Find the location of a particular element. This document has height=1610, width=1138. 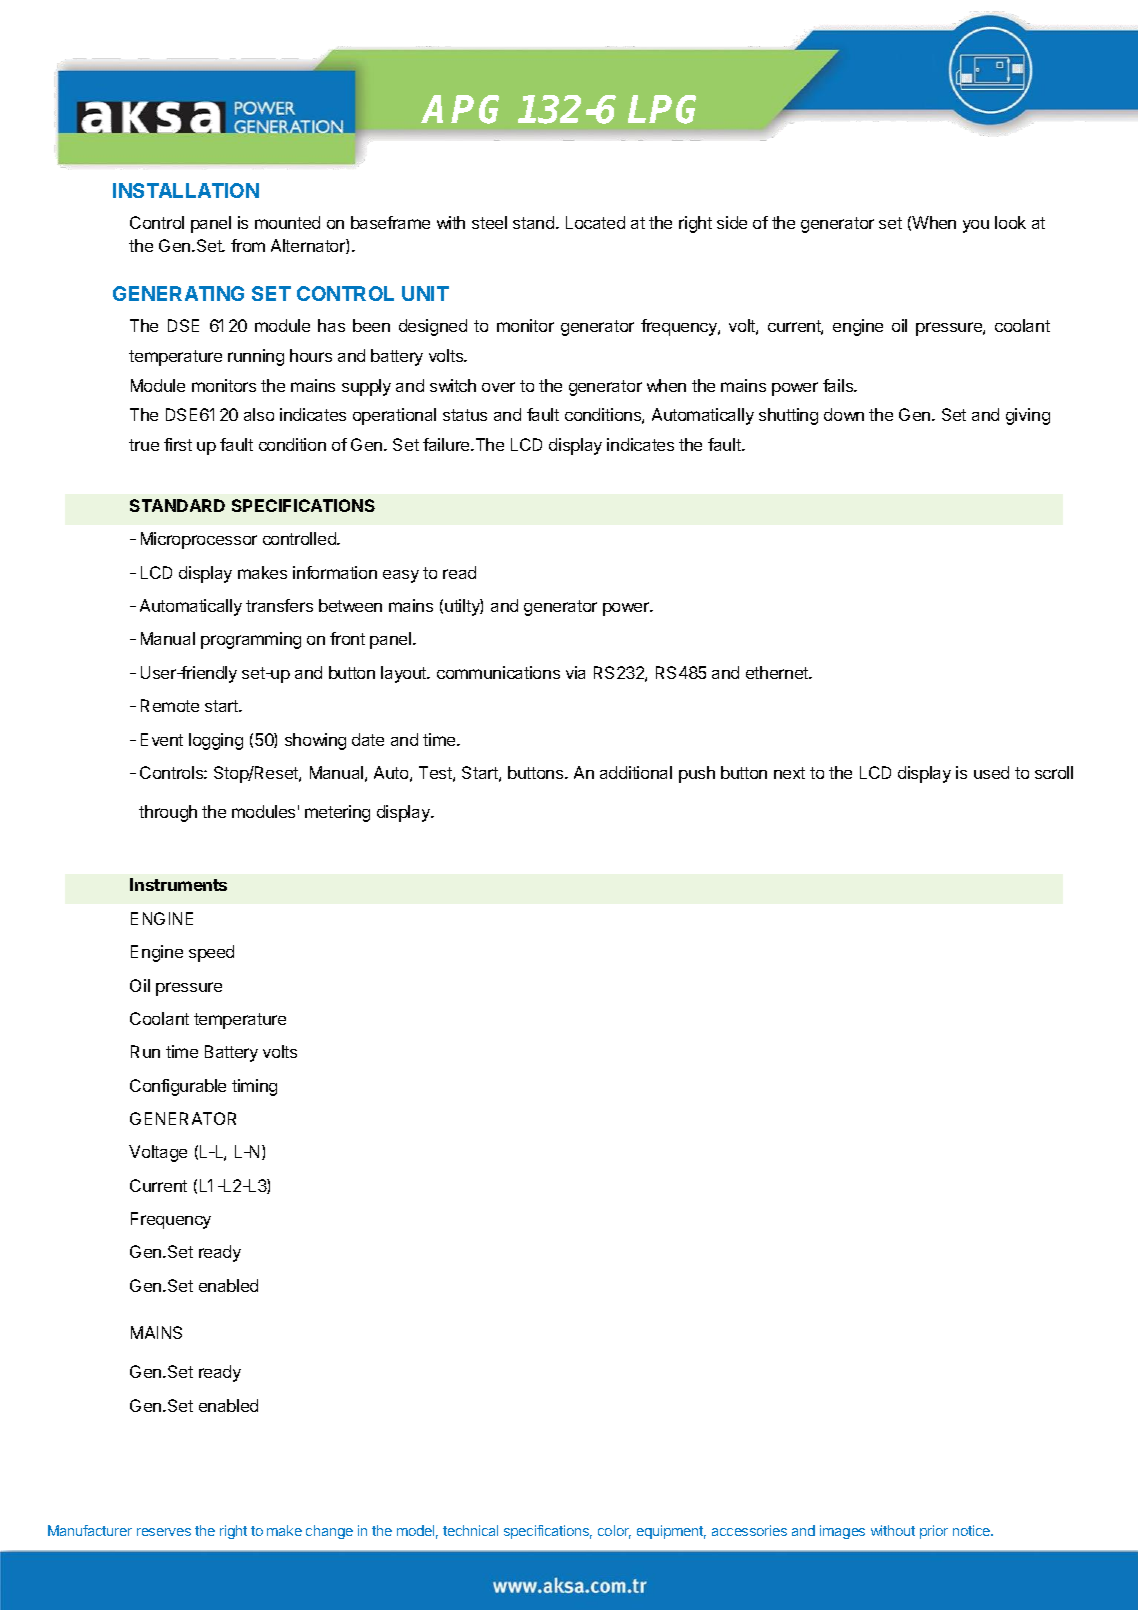

look is located at coordinates (1010, 222).
